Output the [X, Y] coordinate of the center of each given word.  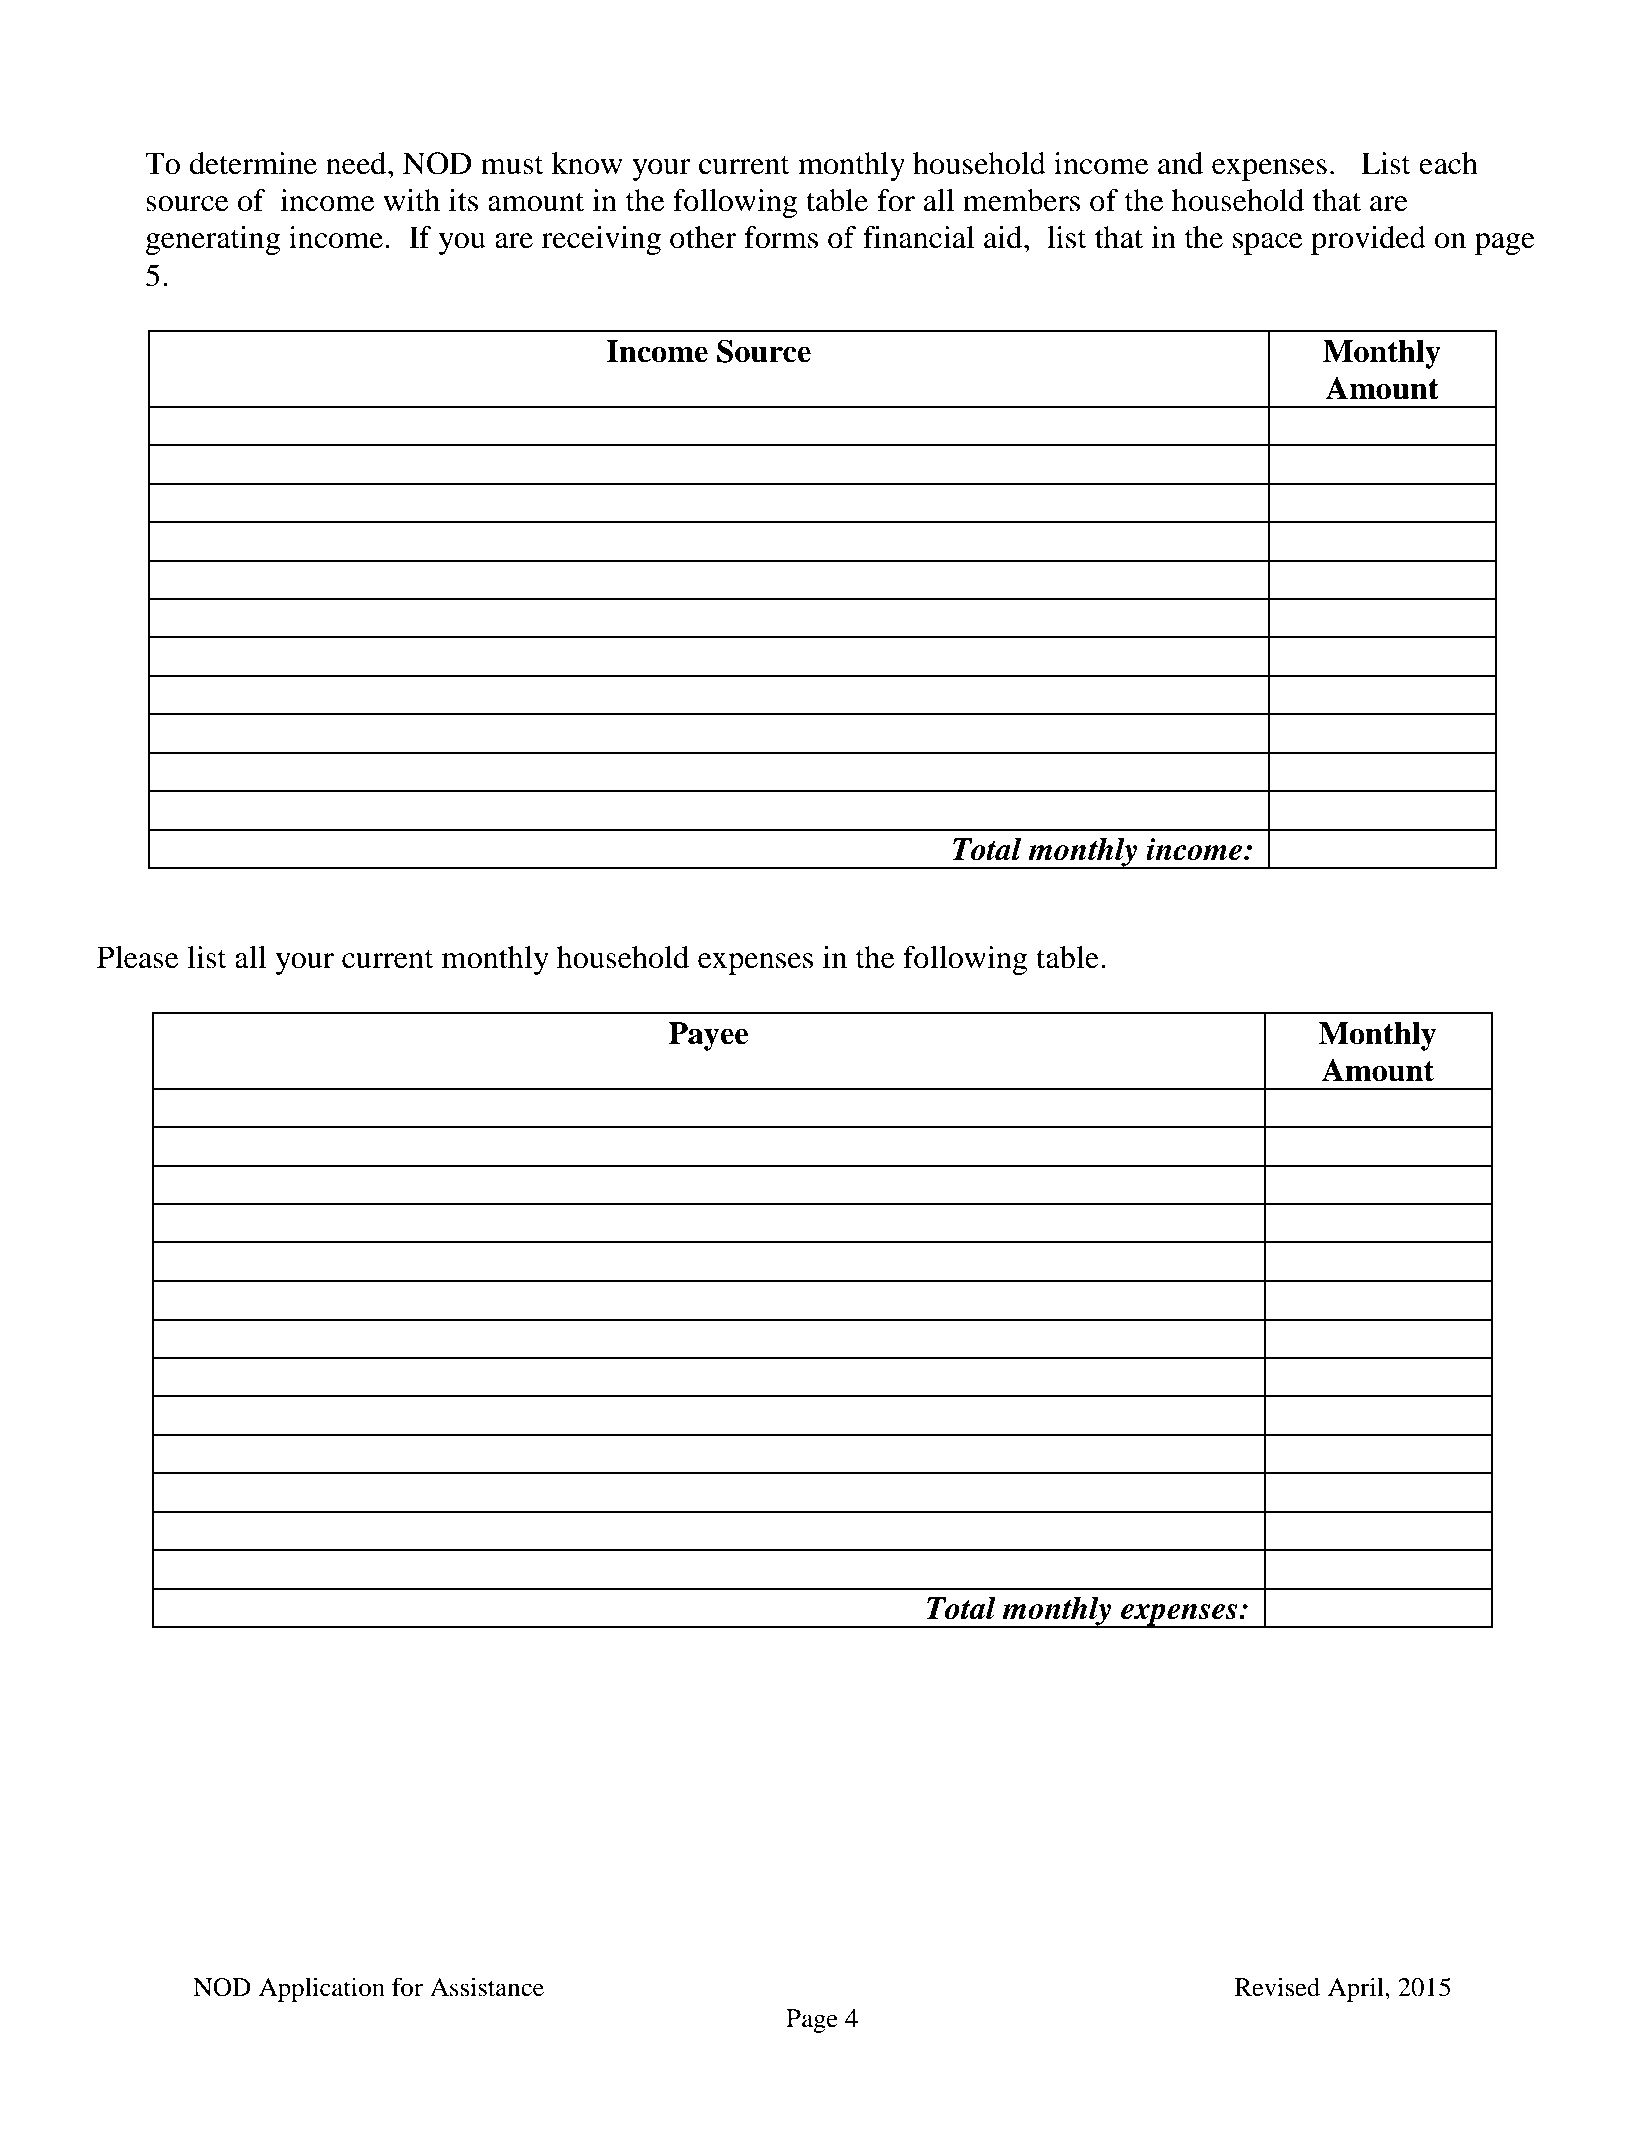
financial [918, 237]
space [1268, 244]
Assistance [487, 1987]
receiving [601, 240]
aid [1004, 237]
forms [781, 237]
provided [1368, 240]
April [1357, 1989]
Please [138, 957]
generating [213, 240]
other [703, 237]
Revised [1277, 1987]
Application [322, 1989]
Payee [708, 1036]
